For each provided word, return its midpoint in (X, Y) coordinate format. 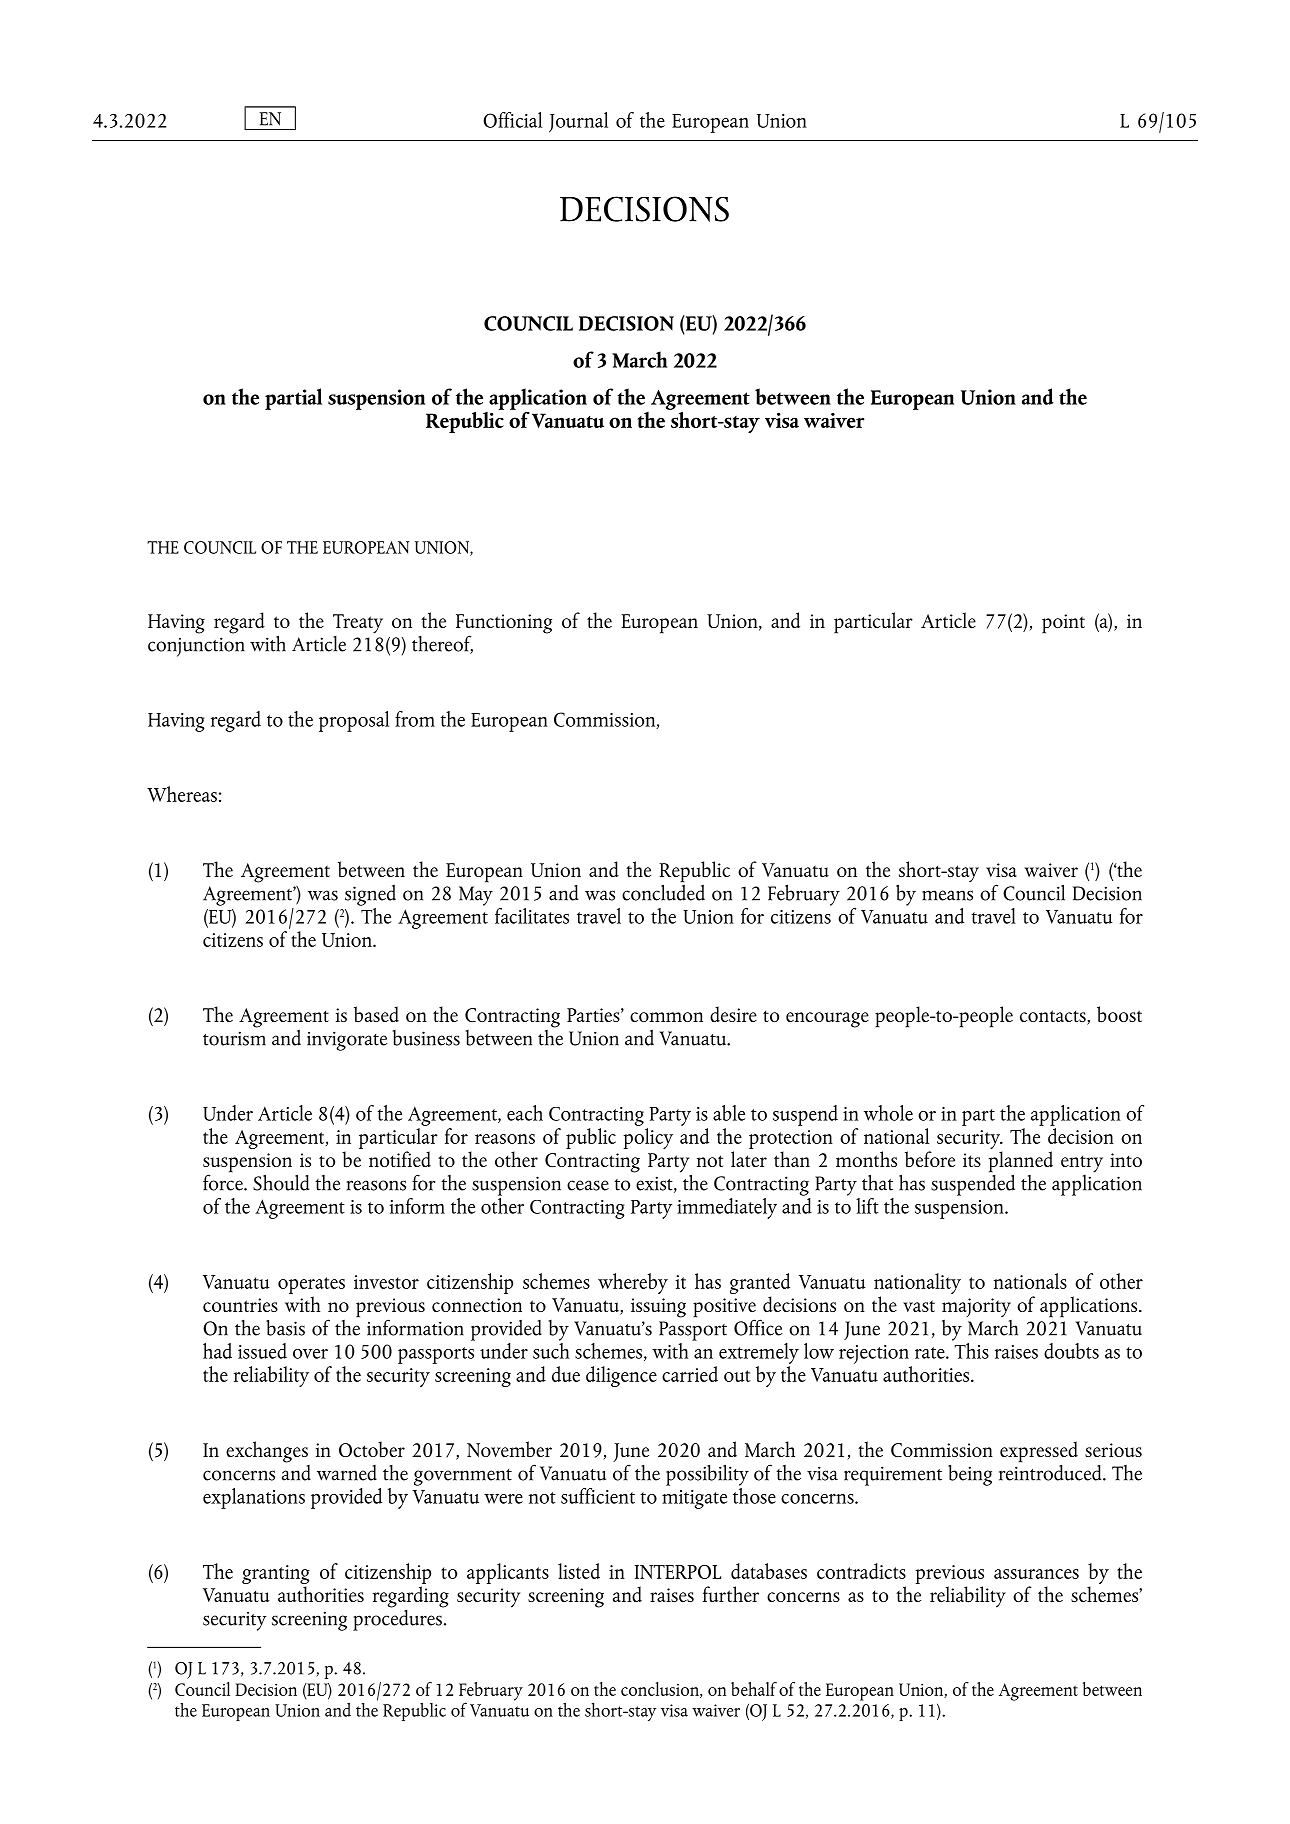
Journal (578, 122)
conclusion (661, 1690)
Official (512, 120)
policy (648, 1137)
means (947, 895)
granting (276, 1574)
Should (281, 1182)
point (1063, 624)
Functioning (504, 625)
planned (1021, 1163)
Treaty (358, 624)
